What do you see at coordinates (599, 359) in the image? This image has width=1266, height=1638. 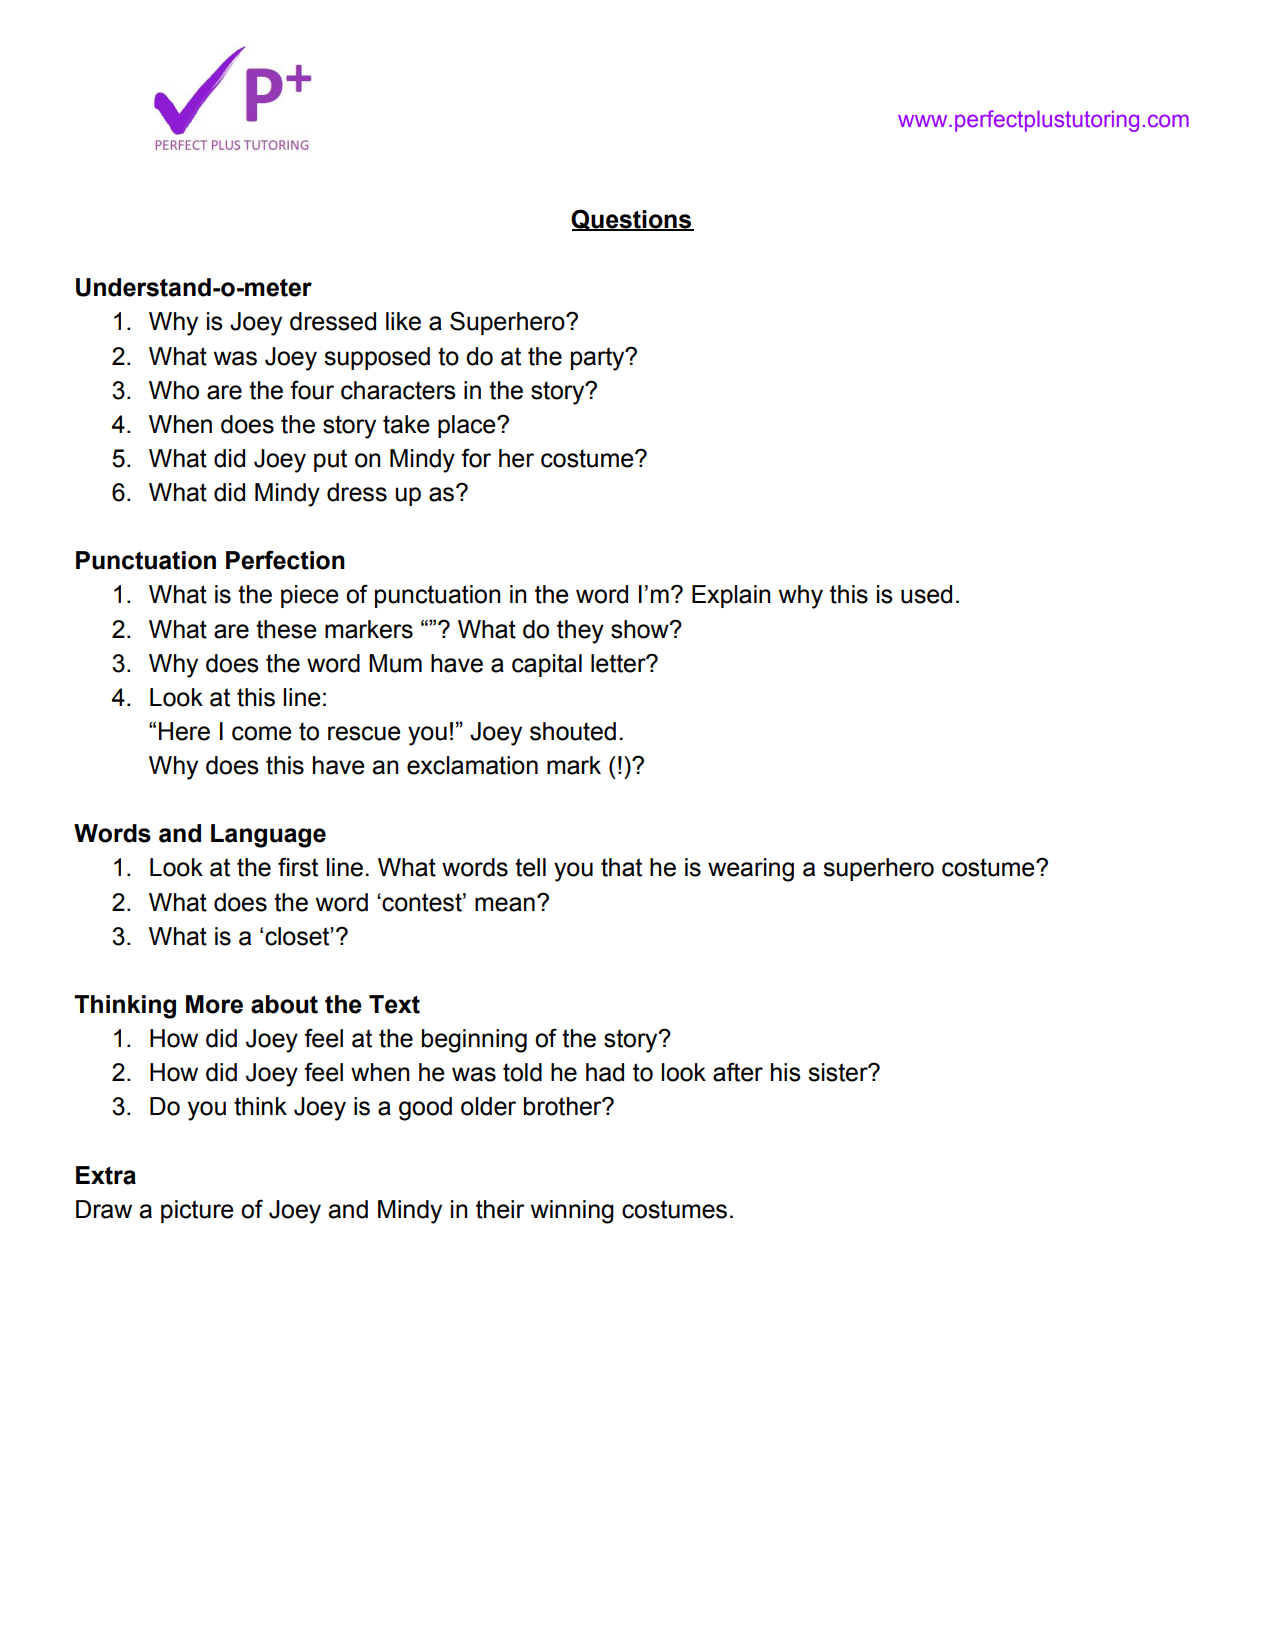 I see `party` at bounding box center [599, 359].
